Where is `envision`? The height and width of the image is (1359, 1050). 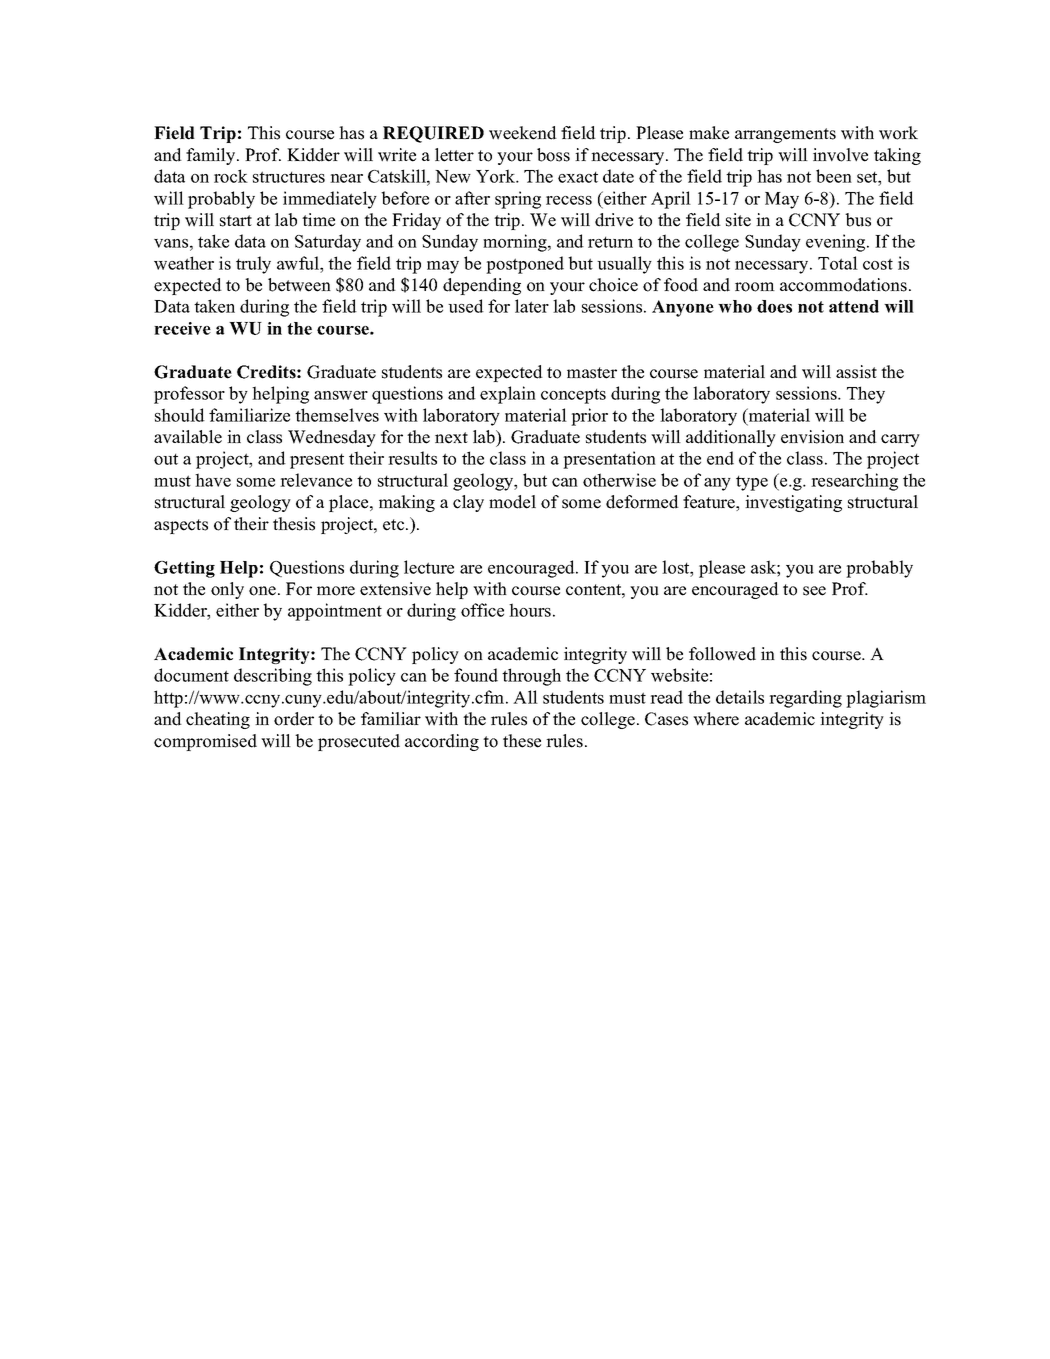
envision is located at coordinates (812, 437).
